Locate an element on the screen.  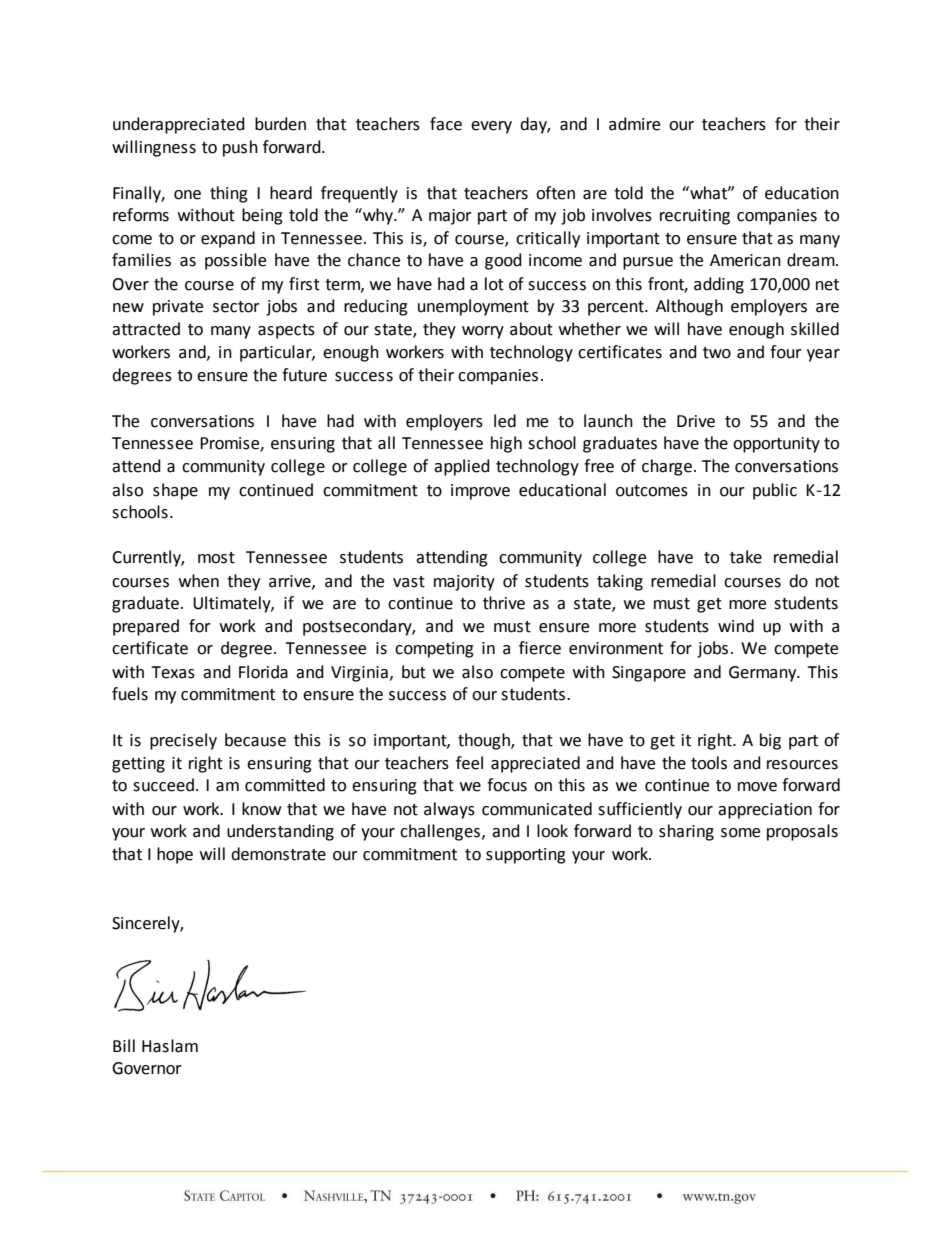
supporting is located at coordinates (526, 856).
